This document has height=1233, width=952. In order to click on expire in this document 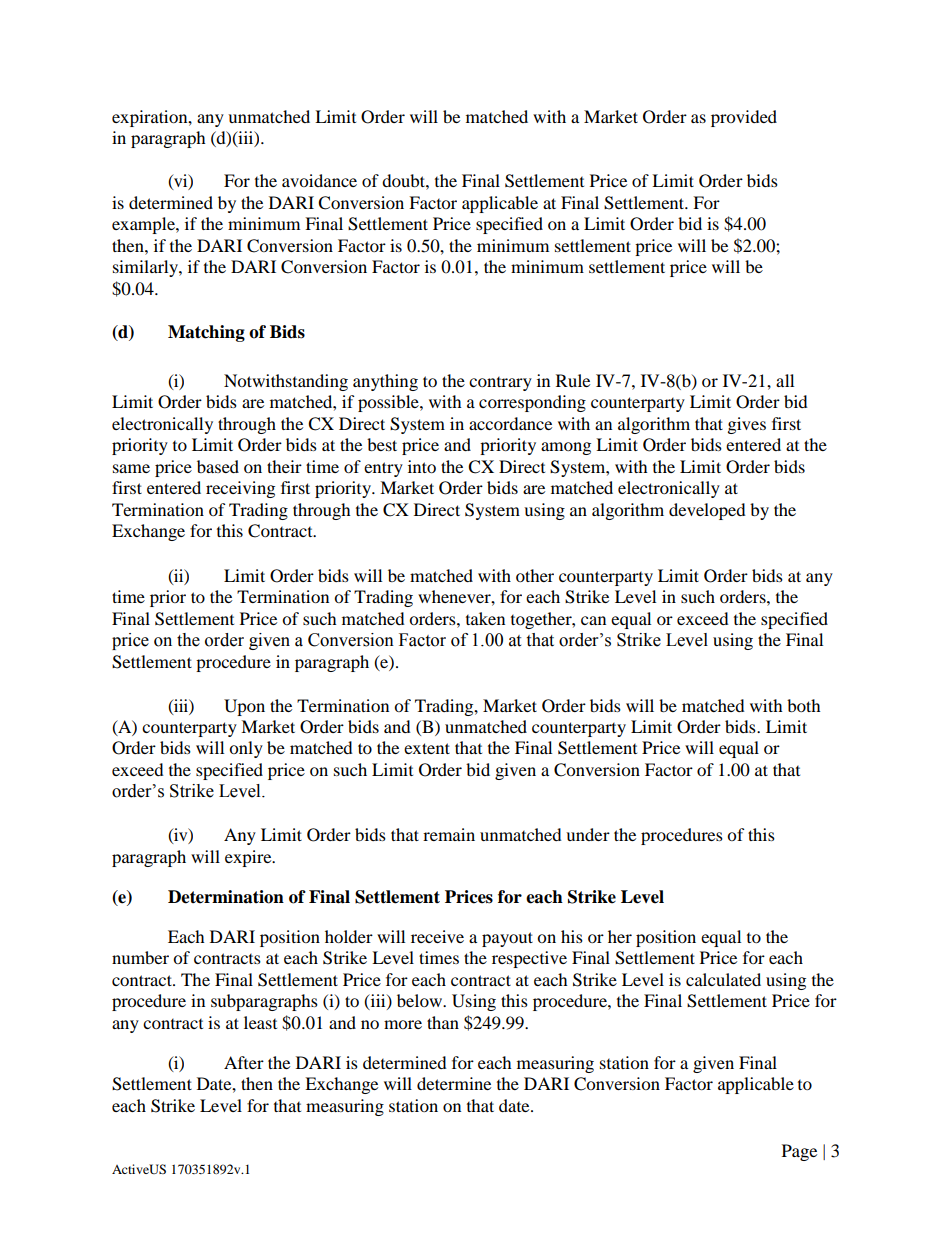, I will do `click(249, 858)`.
